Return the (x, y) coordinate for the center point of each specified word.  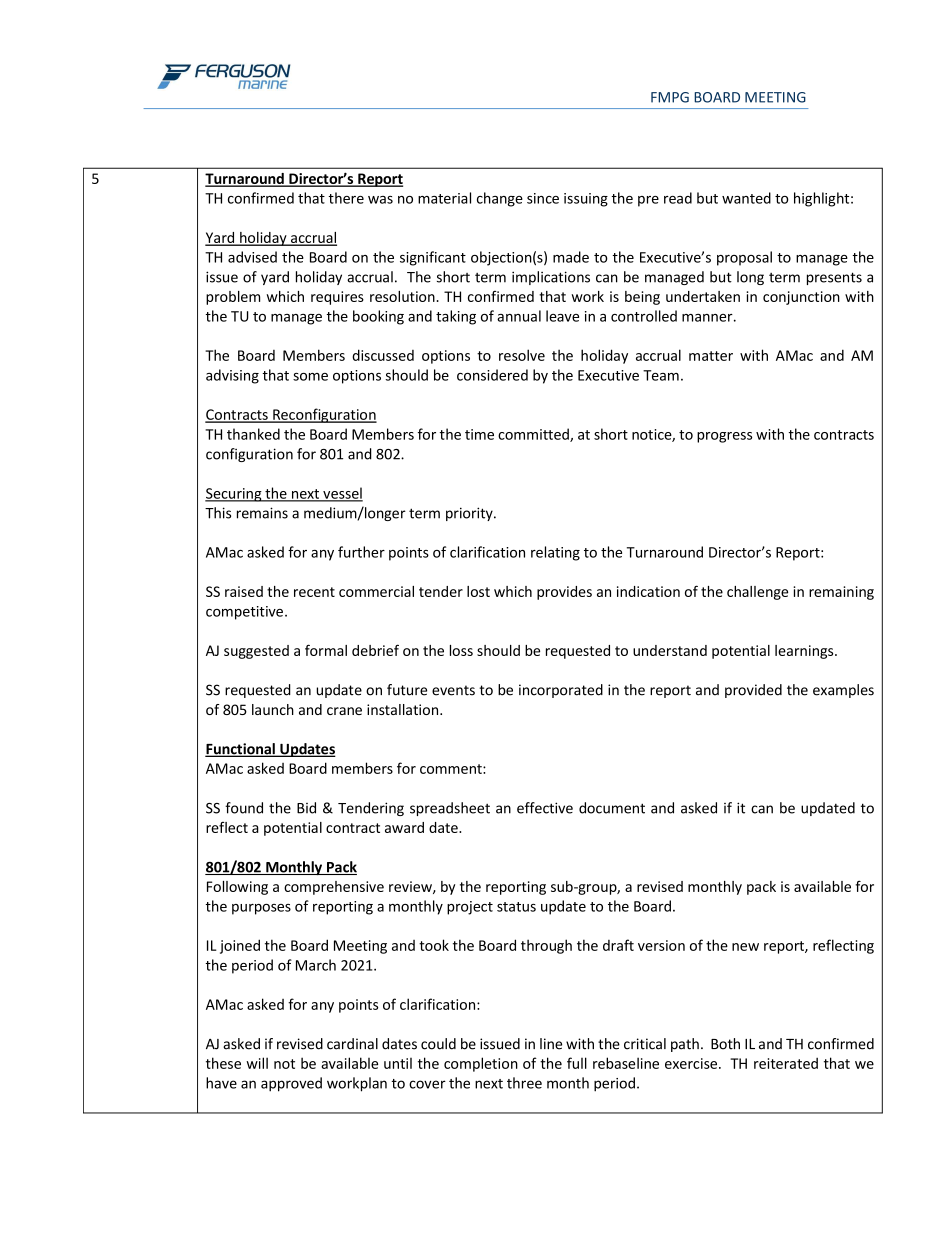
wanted (746, 198)
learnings (805, 652)
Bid (306, 808)
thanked (253, 434)
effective (545, 808)
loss (461, 650)
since (543, 198)
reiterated (786, 1063)
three (524, 1083)
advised (252, 257)
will (257, 1063)
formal (326, 650)
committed (534, 435)
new (745, 947)
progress (724, 437)
